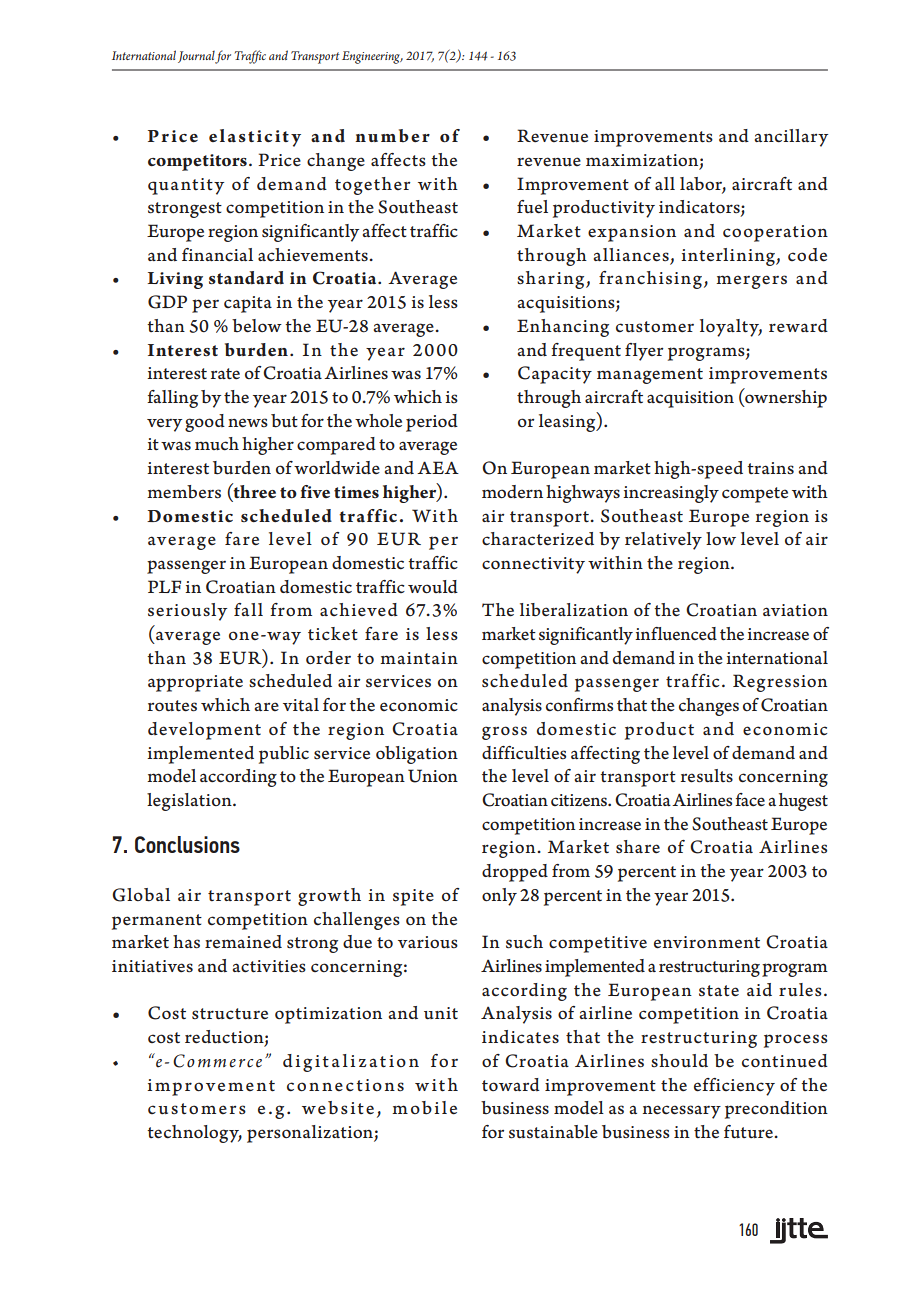 The height and width of the screenshot is (1316, 923). Describe the element at coordinates (194, 1134) in the screenshot. I see `technology` at that location.
